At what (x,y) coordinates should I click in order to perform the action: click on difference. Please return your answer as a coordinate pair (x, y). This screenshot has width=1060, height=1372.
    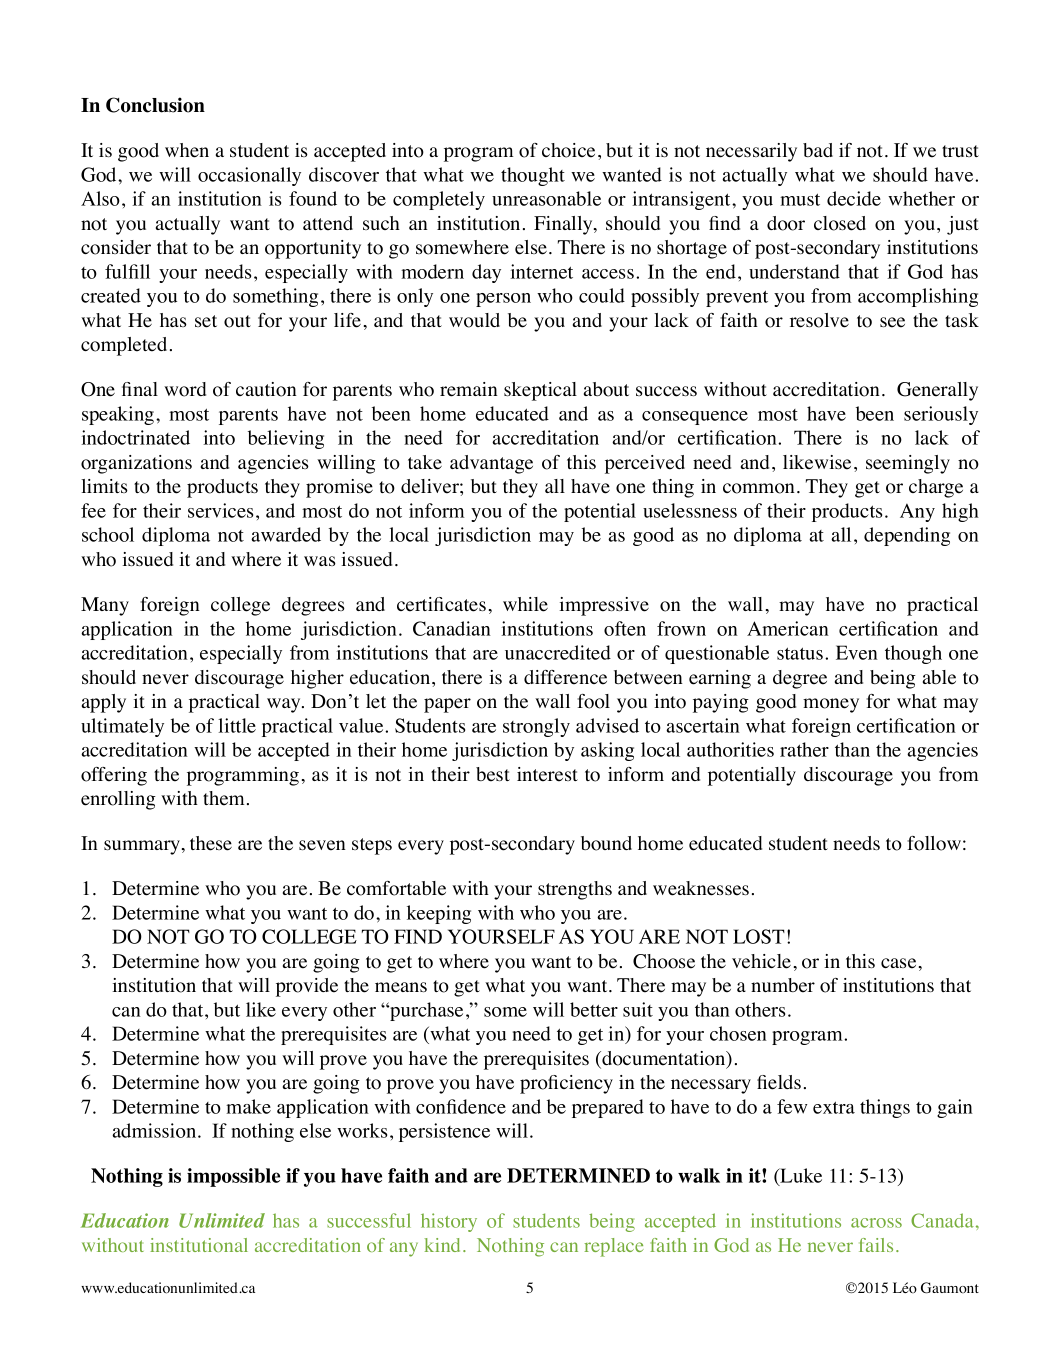
    Looking at the image, I should click on (565, 677).
